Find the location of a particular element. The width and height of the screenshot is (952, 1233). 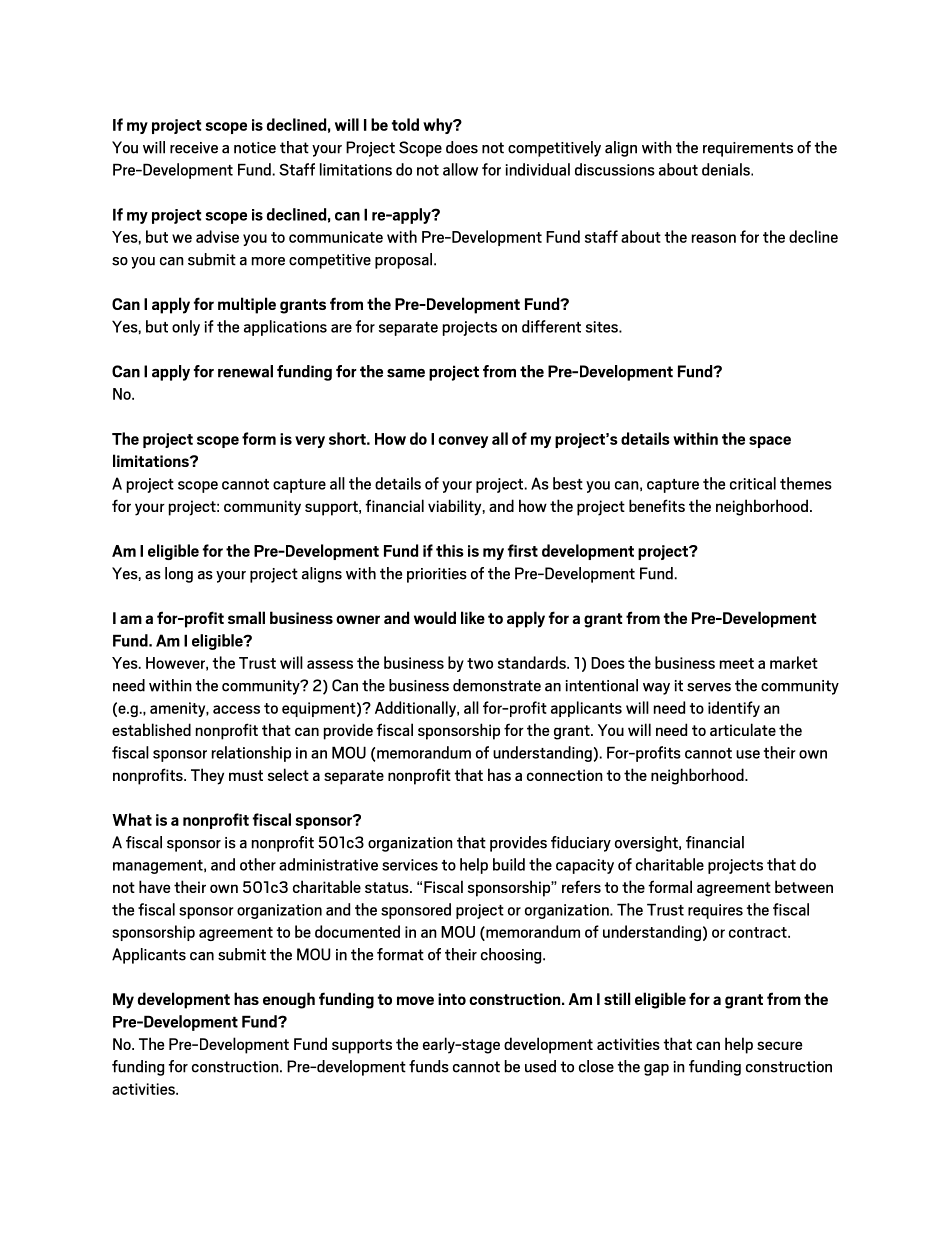

same is located at coordinates (406, 373).
